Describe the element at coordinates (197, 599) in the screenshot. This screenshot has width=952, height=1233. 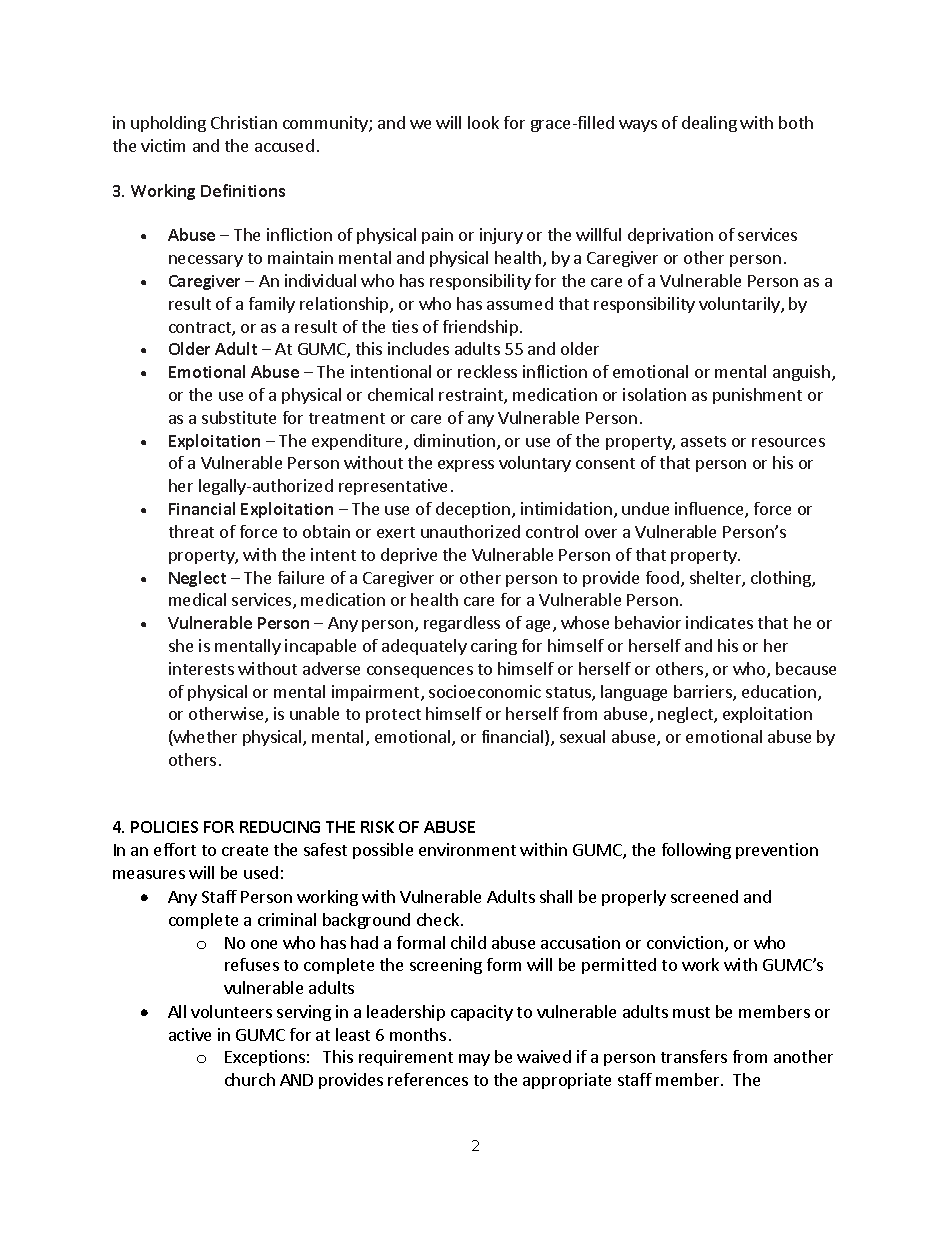
I see `medical` at that location.
